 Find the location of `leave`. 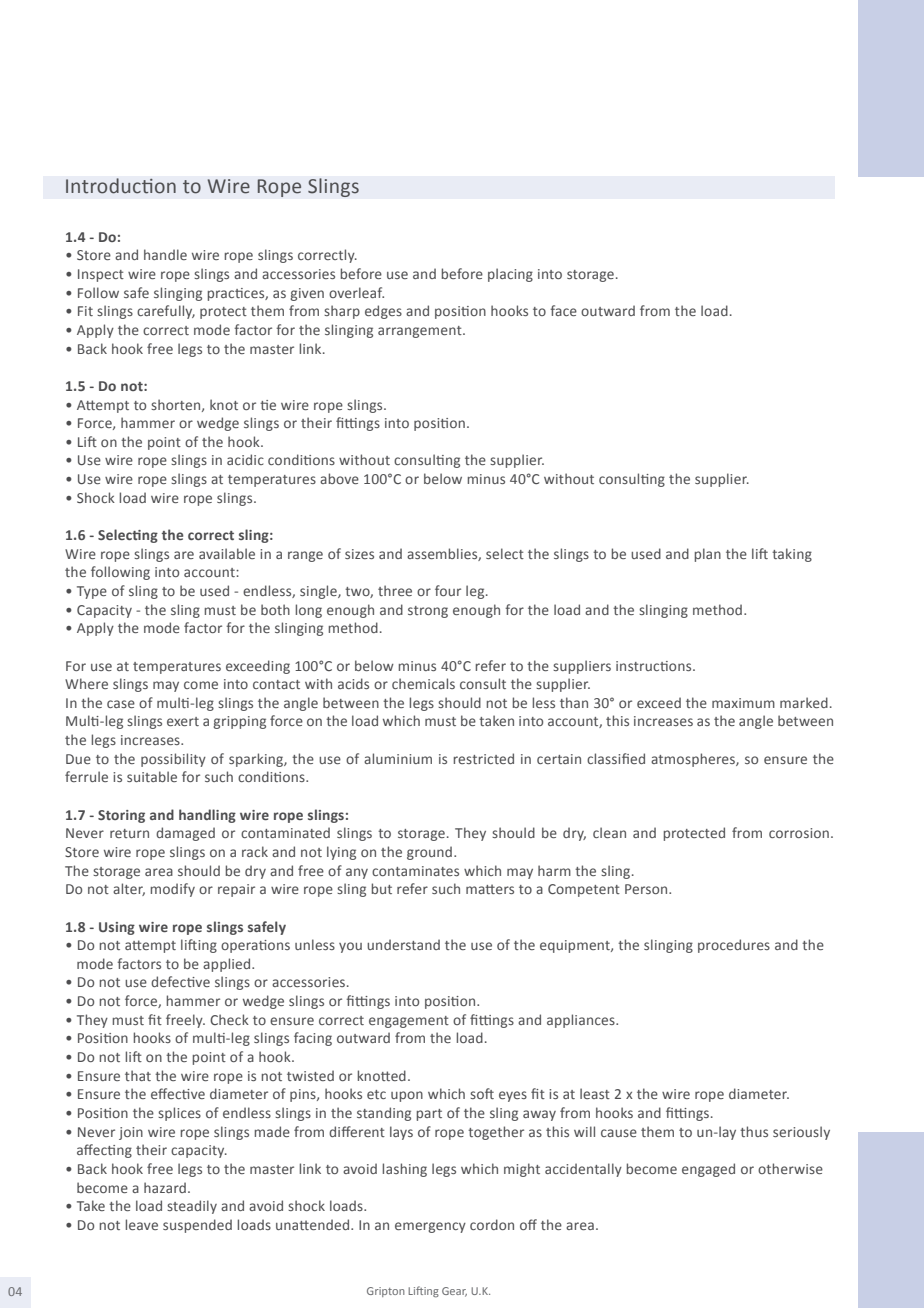

leave is located at coordinates (142, 1224).
